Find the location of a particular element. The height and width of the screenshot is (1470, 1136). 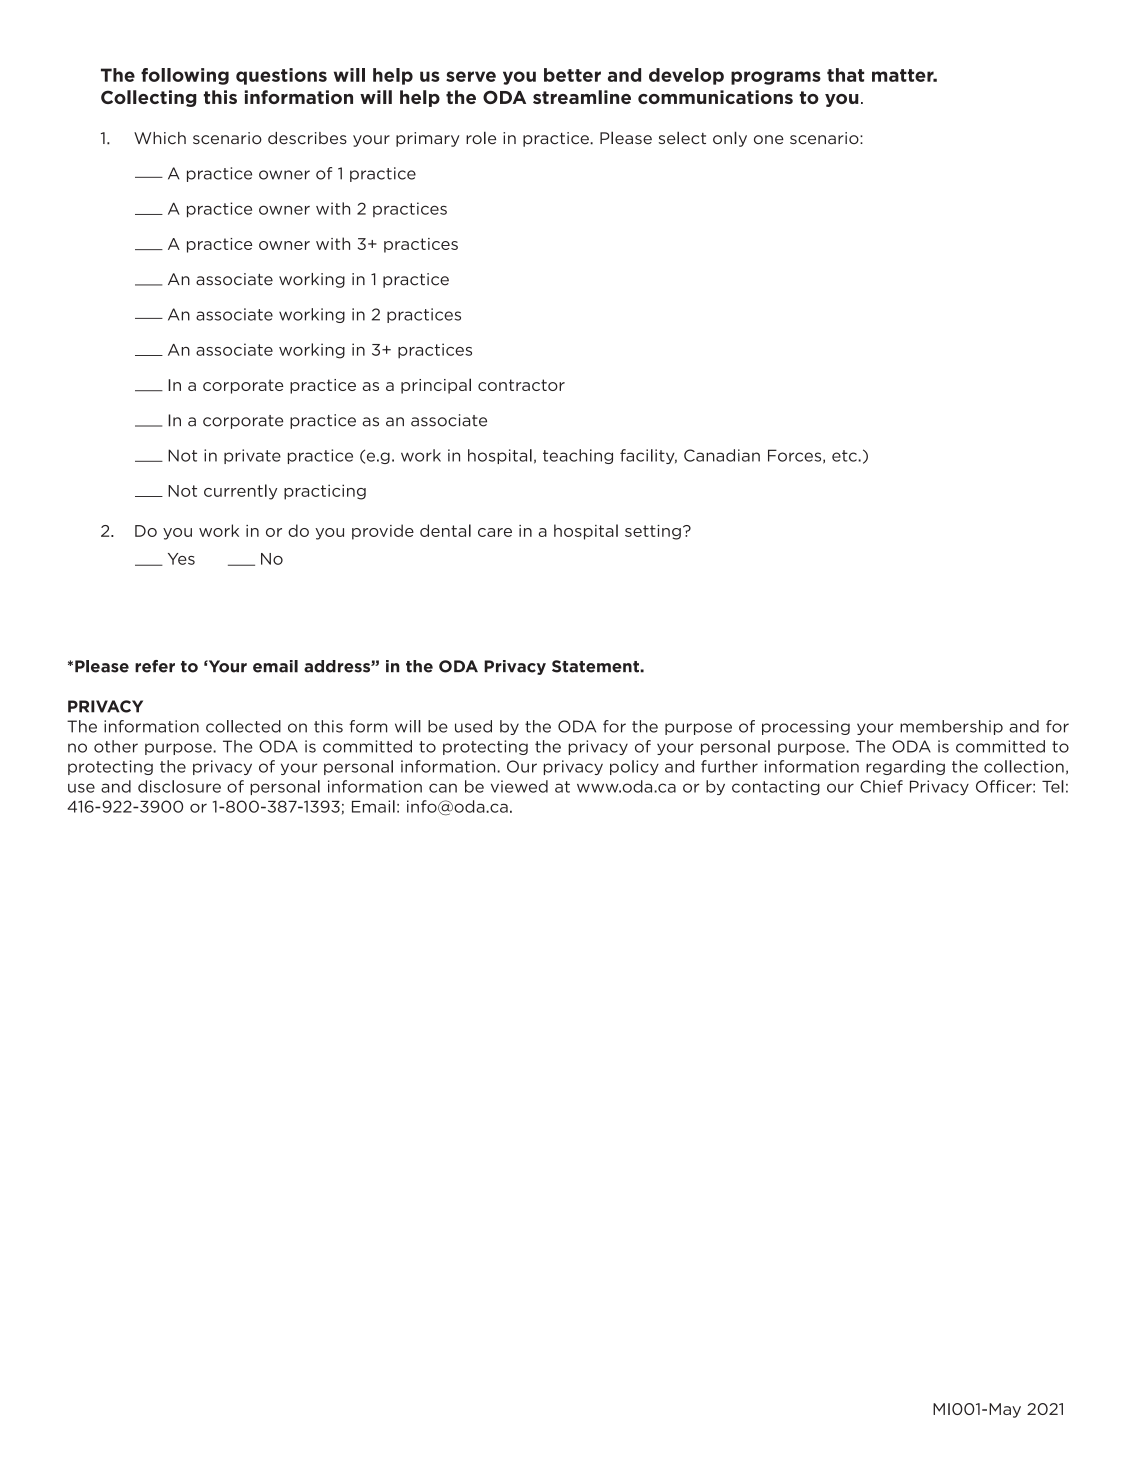

etc is located at coordinates (845, 456).
